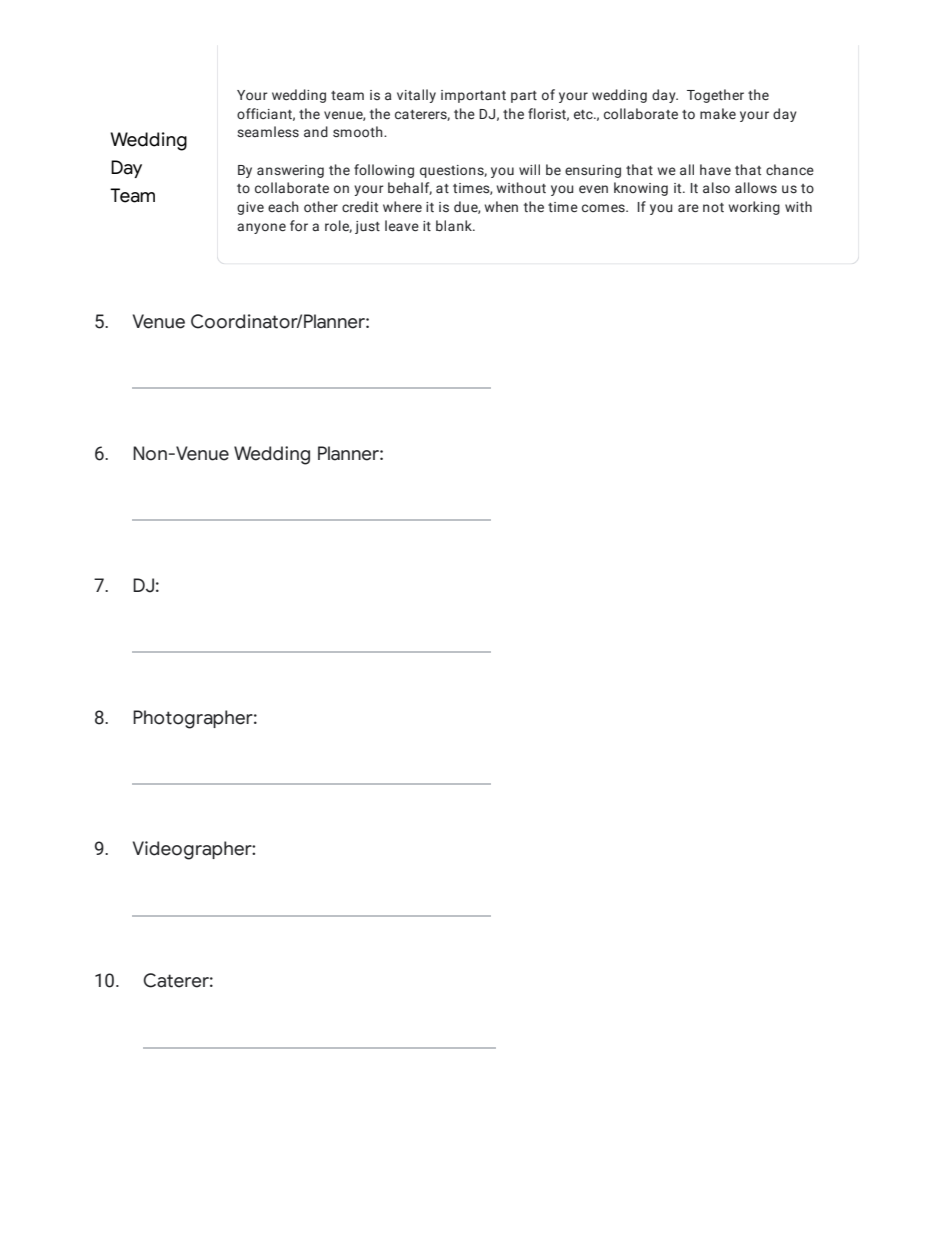  I want to click on vitally, so click(416, 96).
